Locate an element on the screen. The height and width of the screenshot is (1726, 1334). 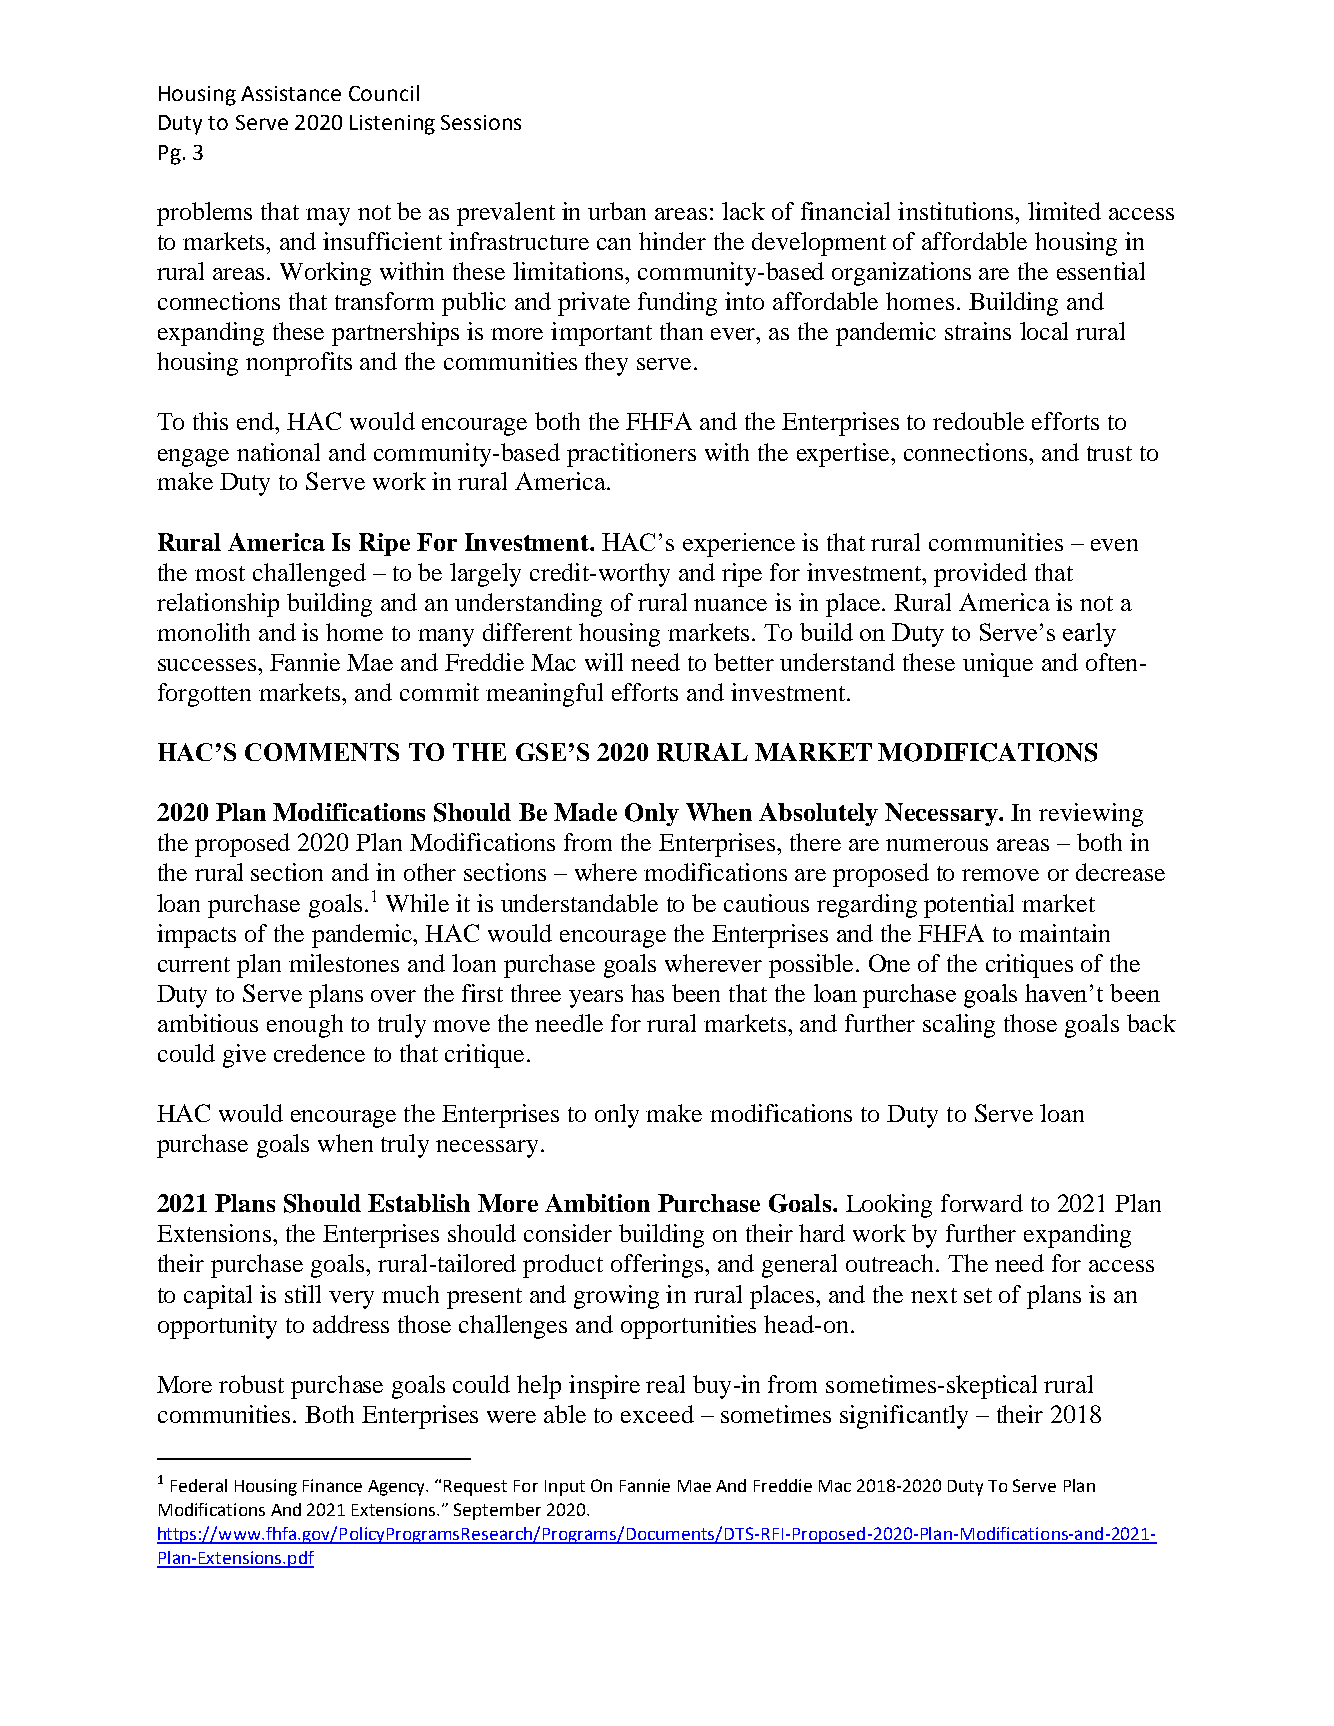
Finance is located at coordinates (332, 1485).
